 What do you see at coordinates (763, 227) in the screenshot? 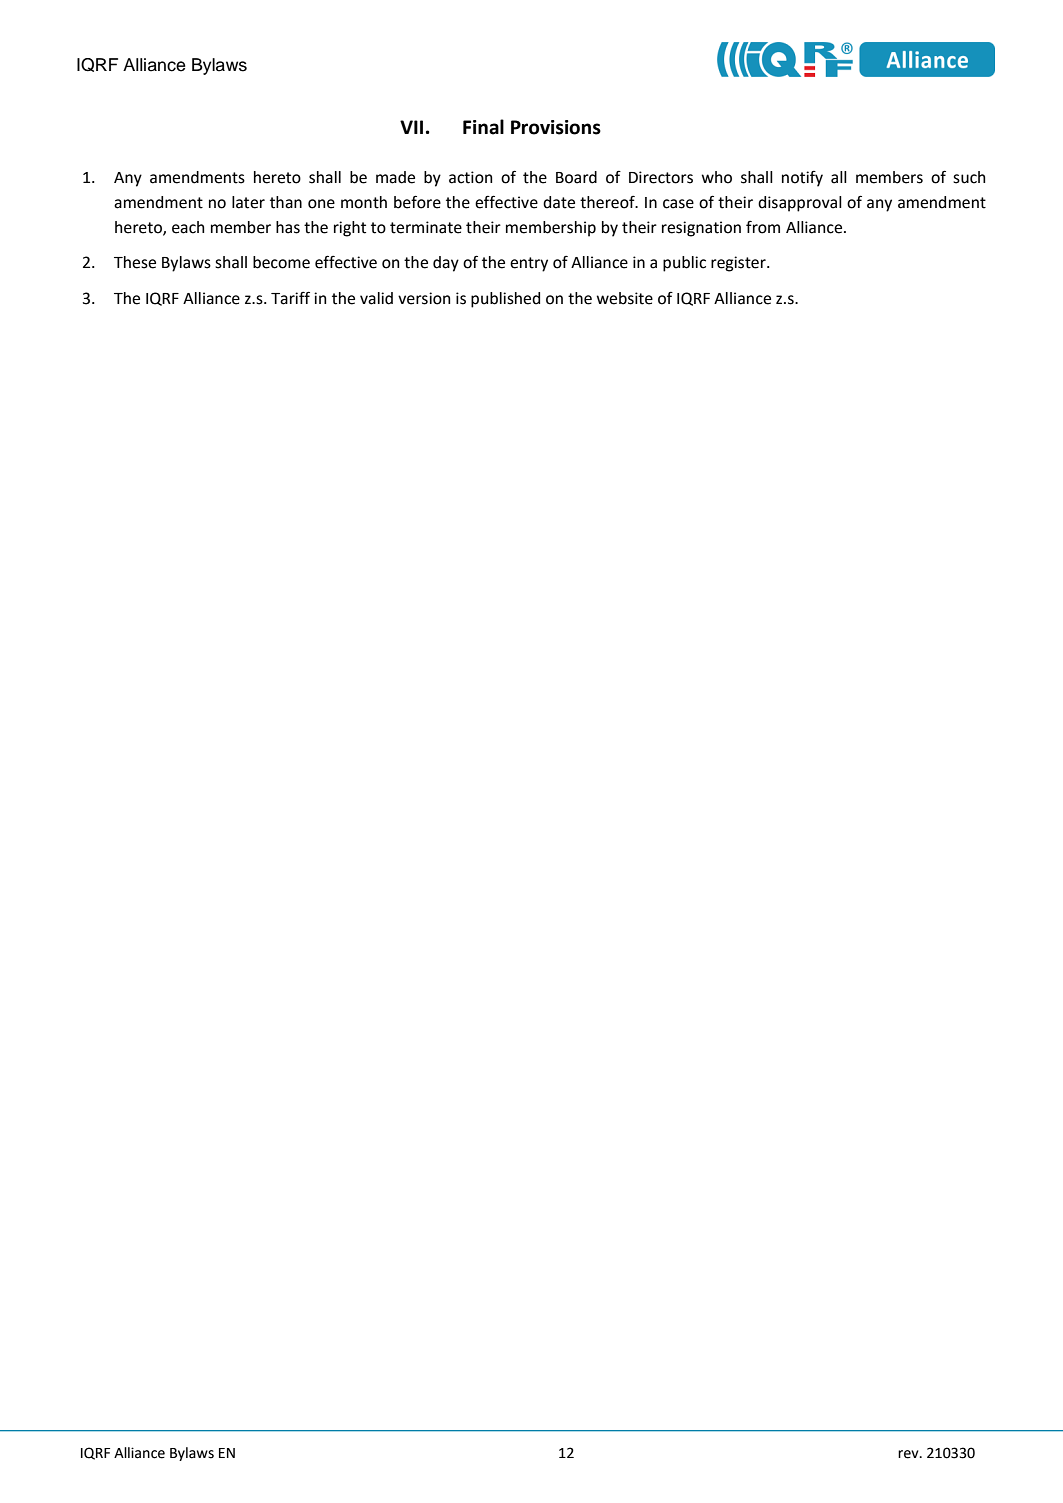
I see `from` at bounding box center [763, 227].
